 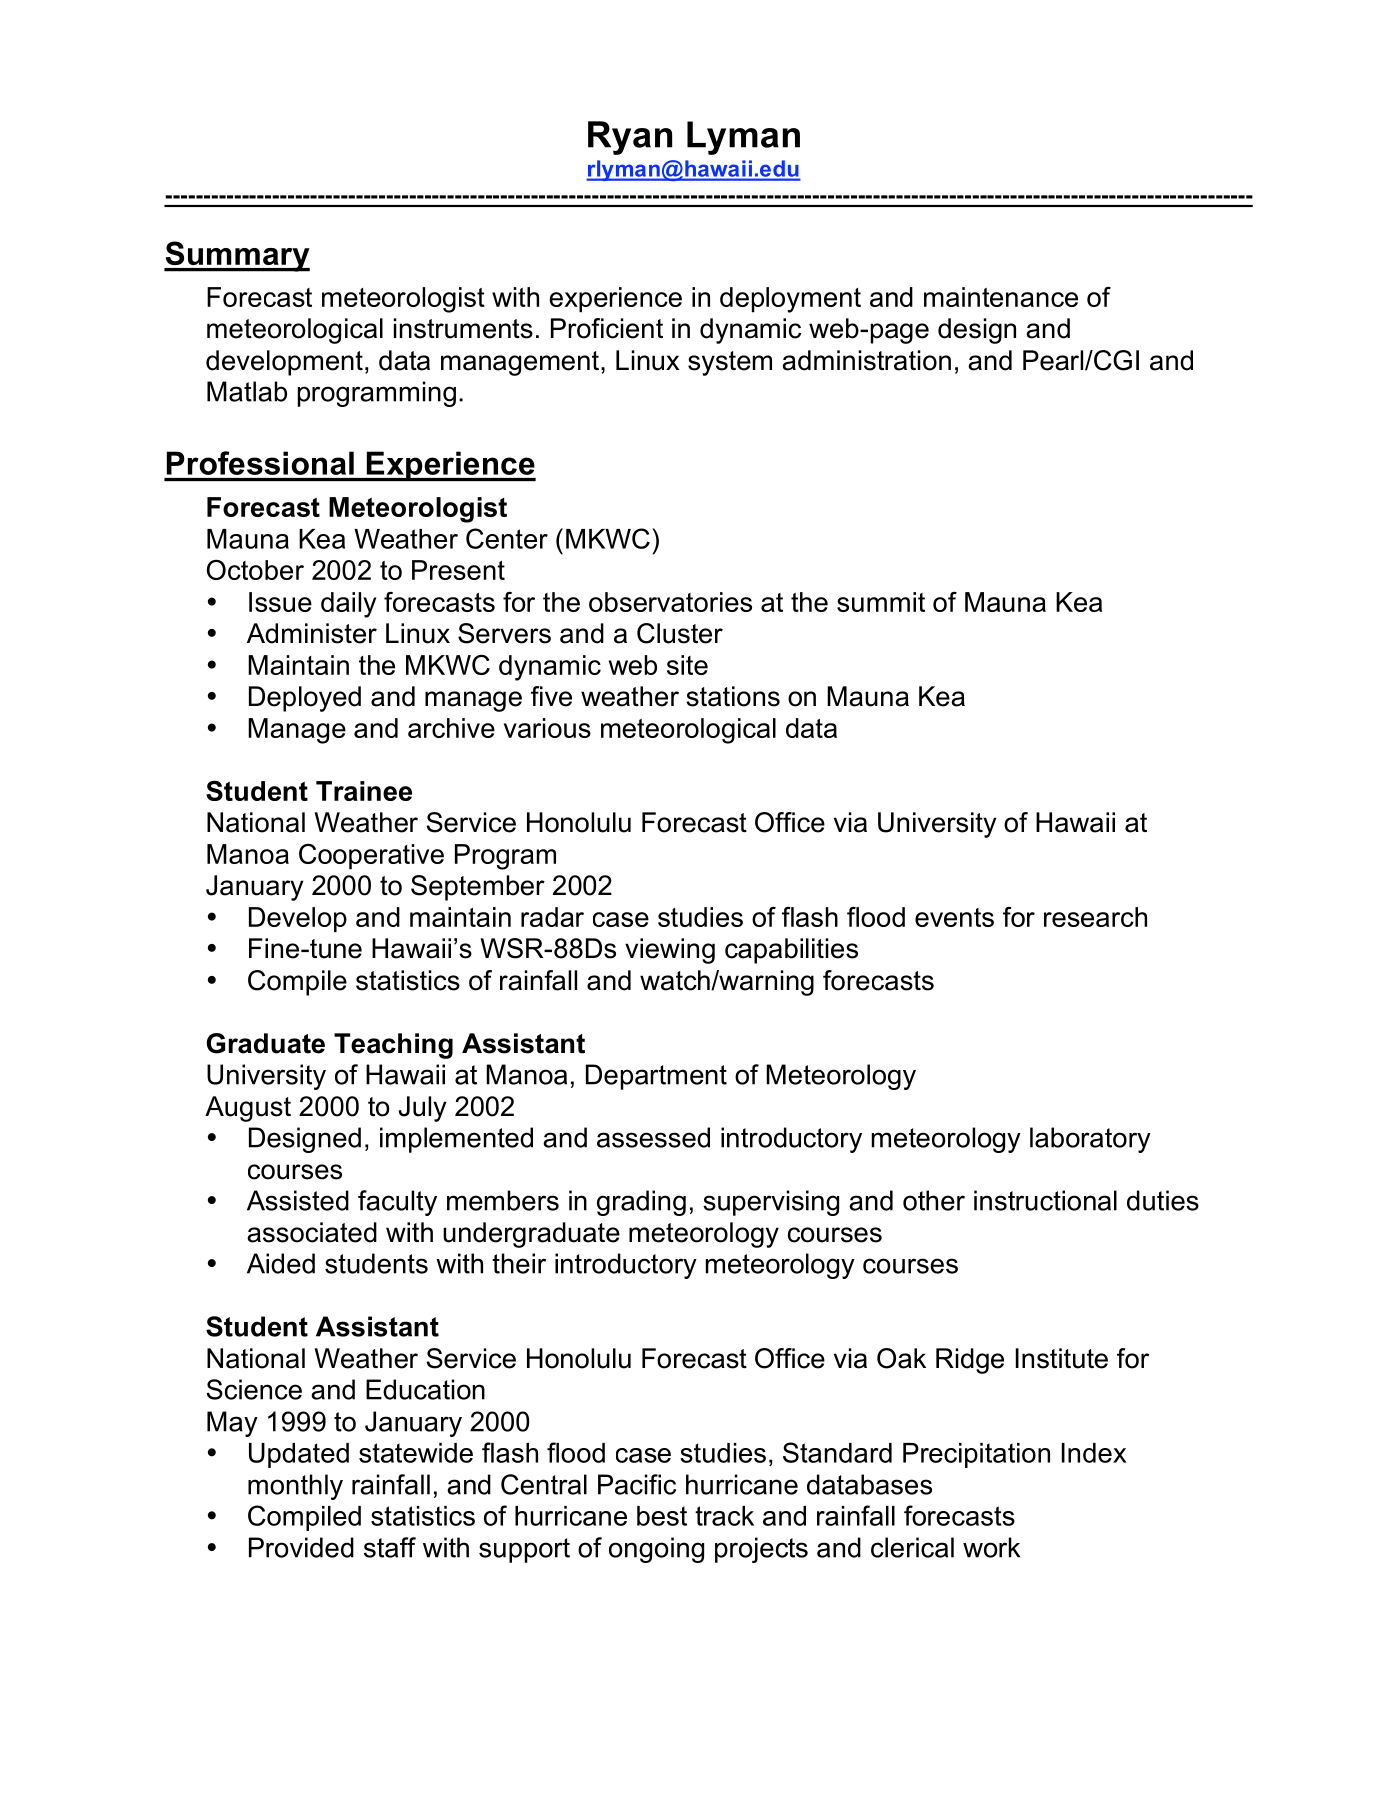 What do you see at coordinates (1045, 1200) in the screenshot?
I see `instructional` at bounding box center [1045, 1200].
